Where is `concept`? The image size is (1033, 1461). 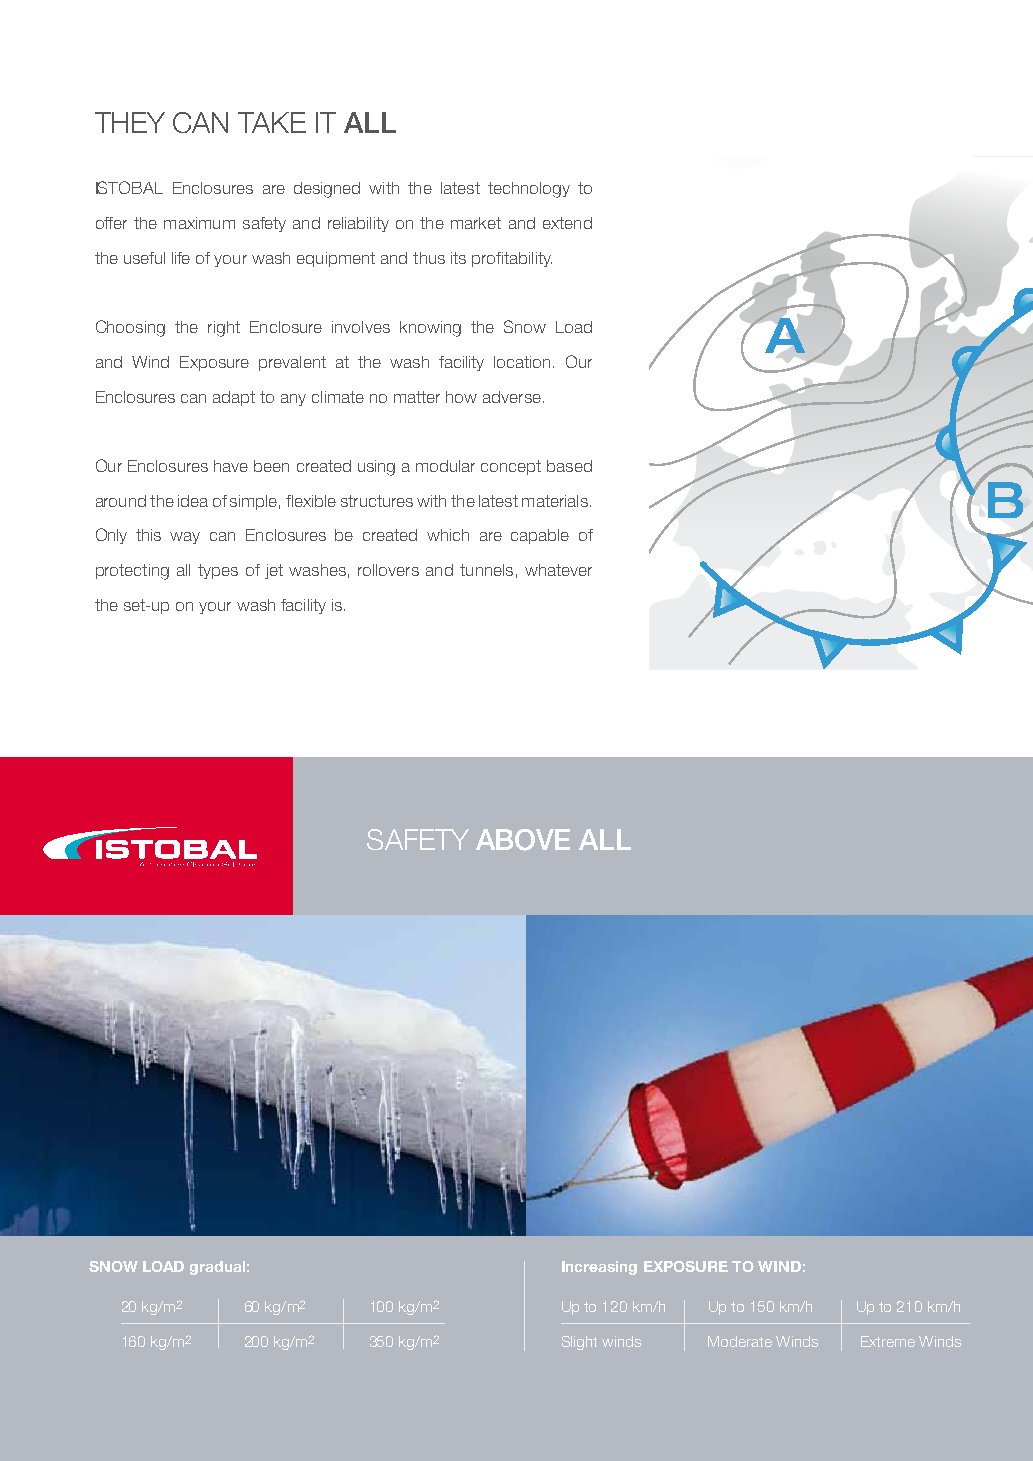 concept is located at coordinates (511, 467).
